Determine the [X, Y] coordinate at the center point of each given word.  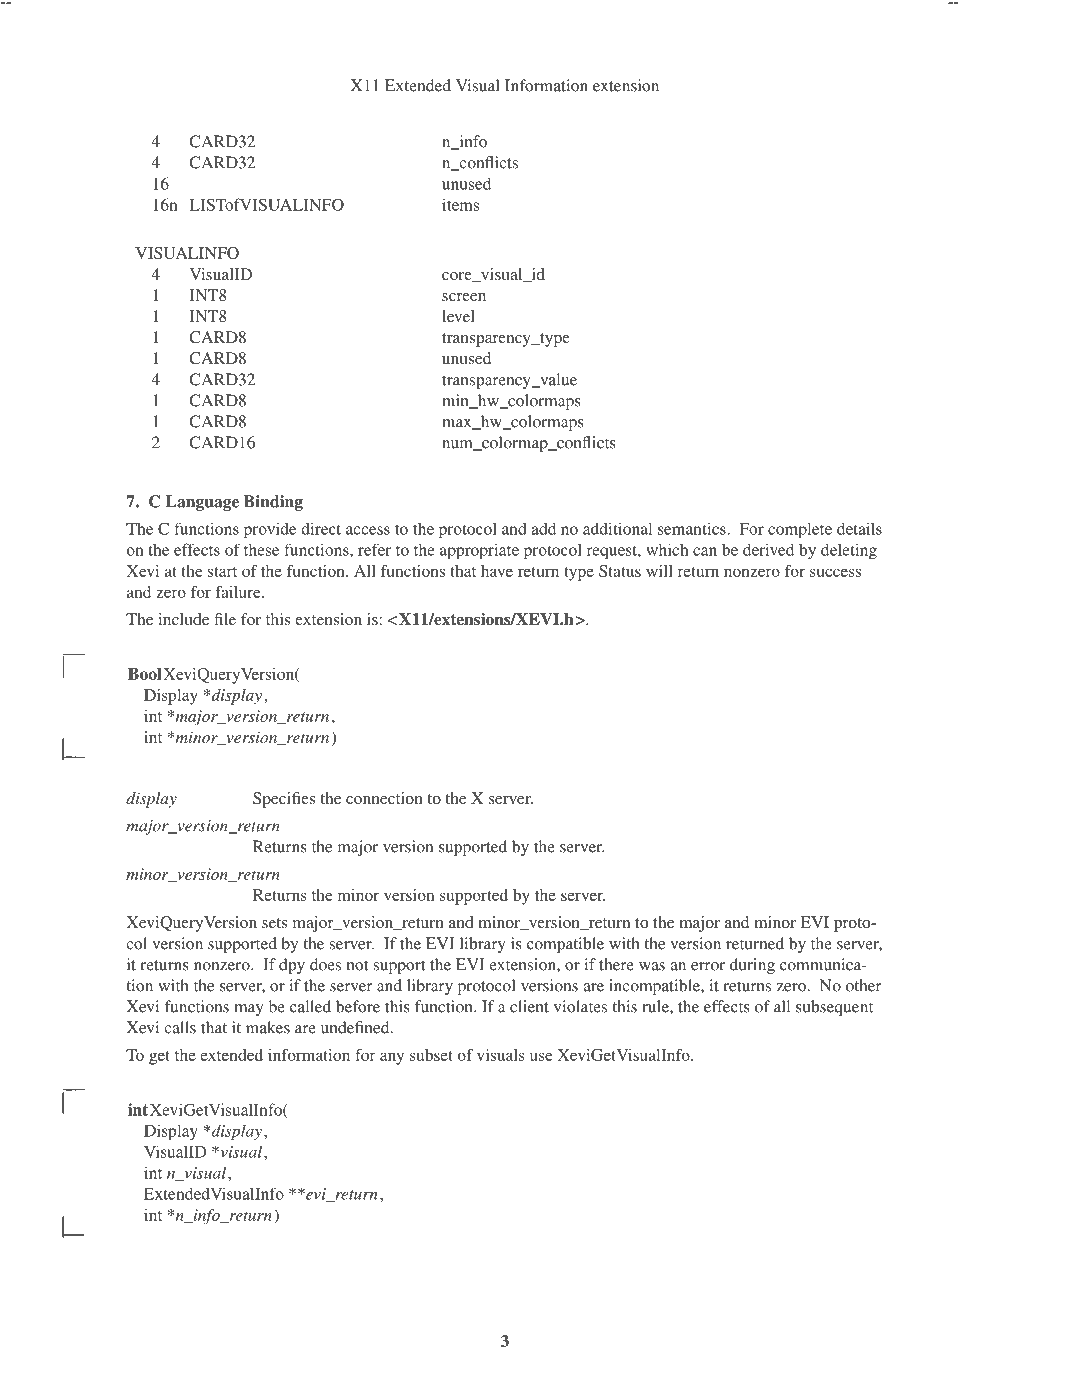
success [835, 572]
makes [268, 1027]
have [497, 571]
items [460, 204]
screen [464, 297]
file [225, 619]
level [458, 316]
